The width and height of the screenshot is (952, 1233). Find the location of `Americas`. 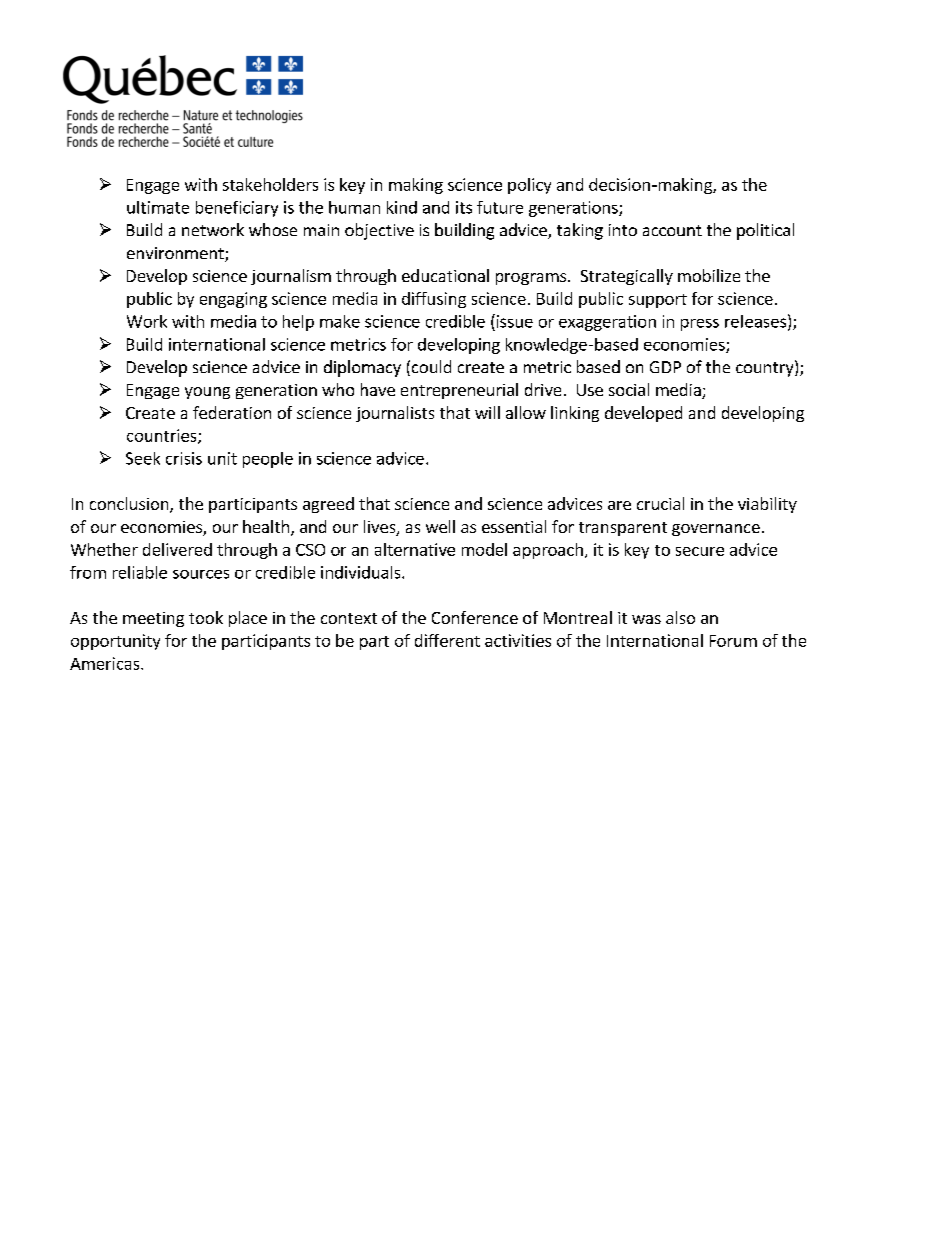

Americas is located at coordinates (106, 663).
